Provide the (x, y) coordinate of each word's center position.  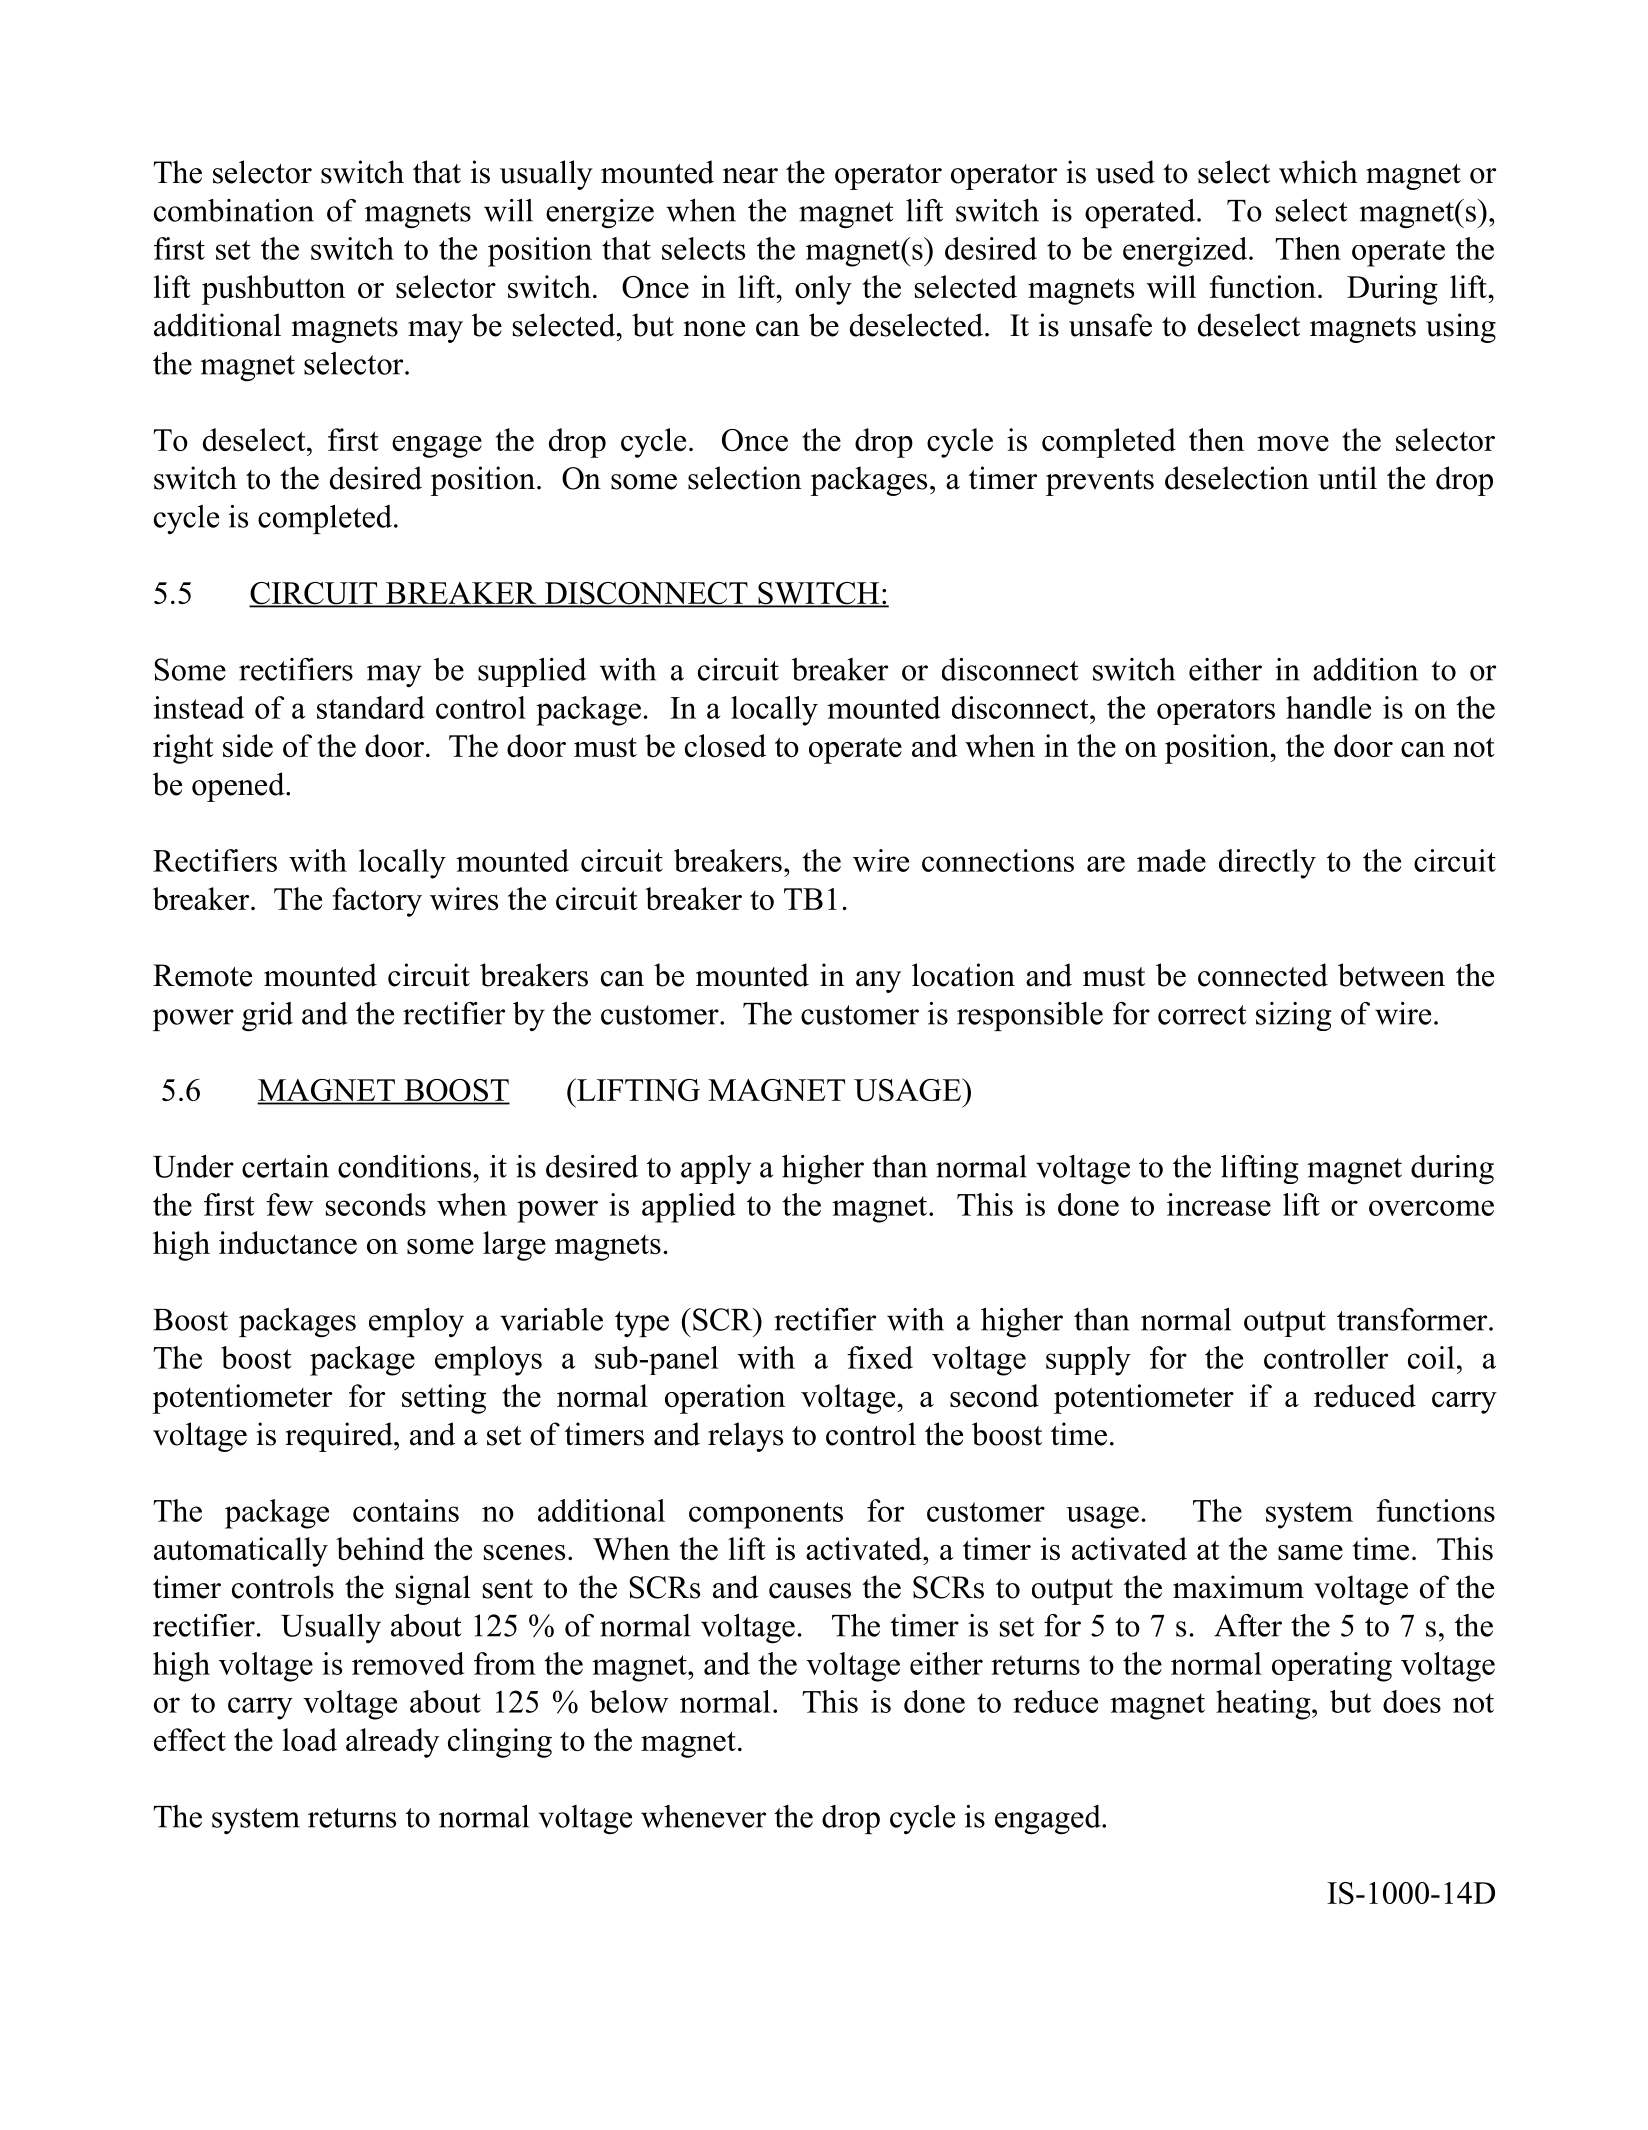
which (1318, 172)
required (340, 1437)
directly (1267, 864)
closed (725, 745)
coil (1431, 1357)
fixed (880, 1357)
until (1347, 478)
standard (371, 707)
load (309, 1739)
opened (239, 787)
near (750, 176)
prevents (1100, 483)
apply (716, 1169)
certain (285, 1166)
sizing (1294, 1016)
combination (234, 210)
